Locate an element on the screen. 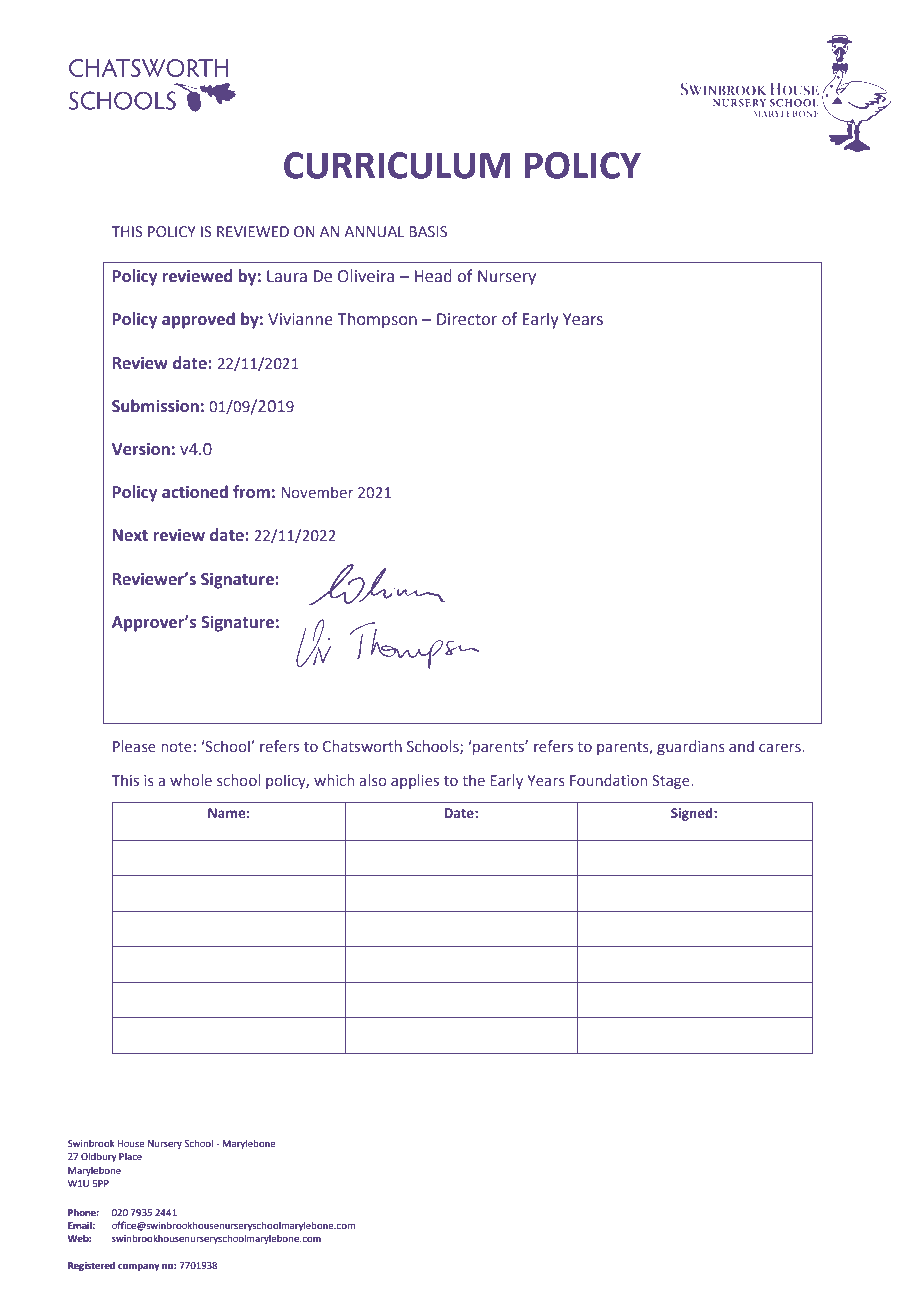 The image size is (924, 1308). applies is located at coordinates (415, 781).
